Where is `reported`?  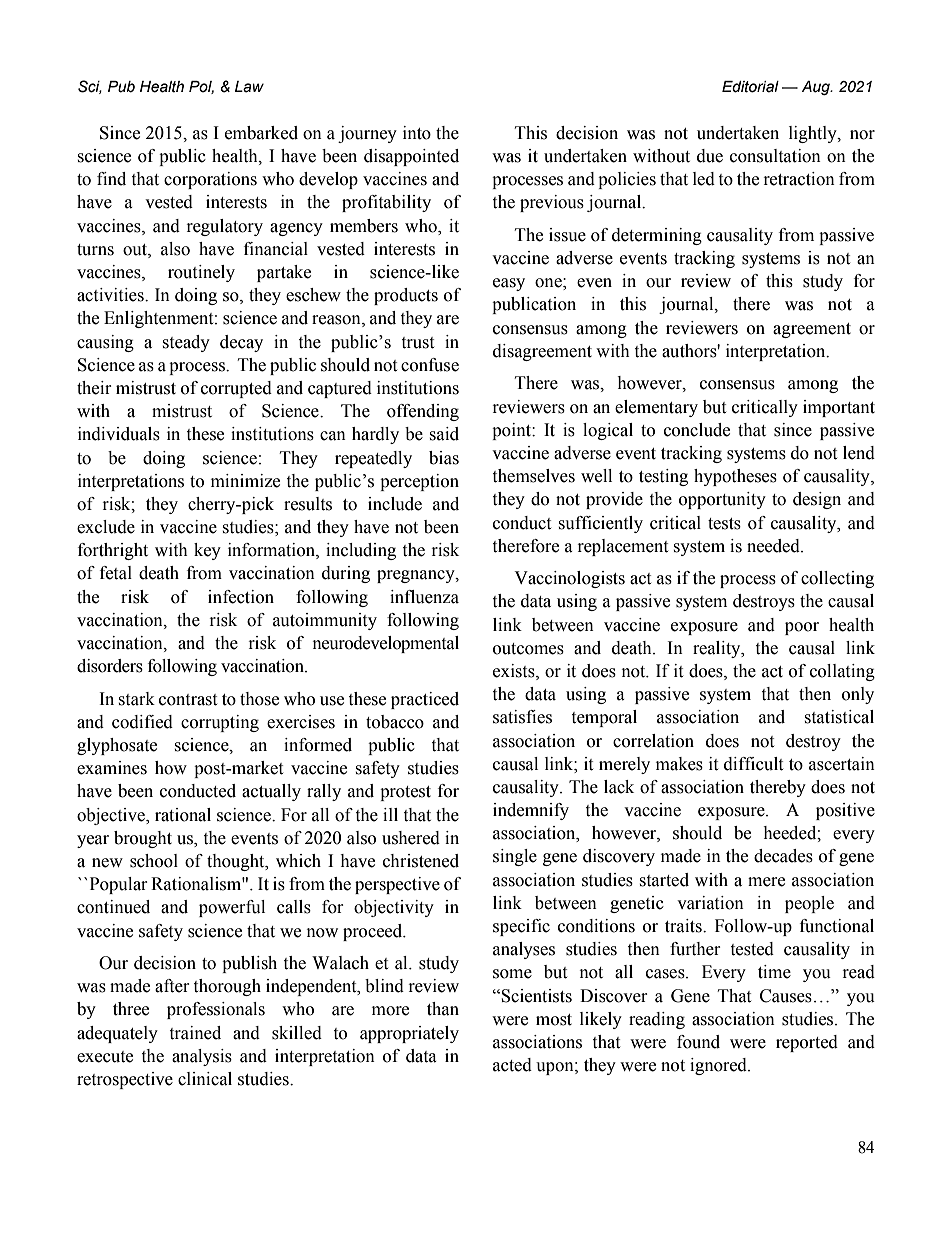
reported is located at coordinates (807, 1043).
